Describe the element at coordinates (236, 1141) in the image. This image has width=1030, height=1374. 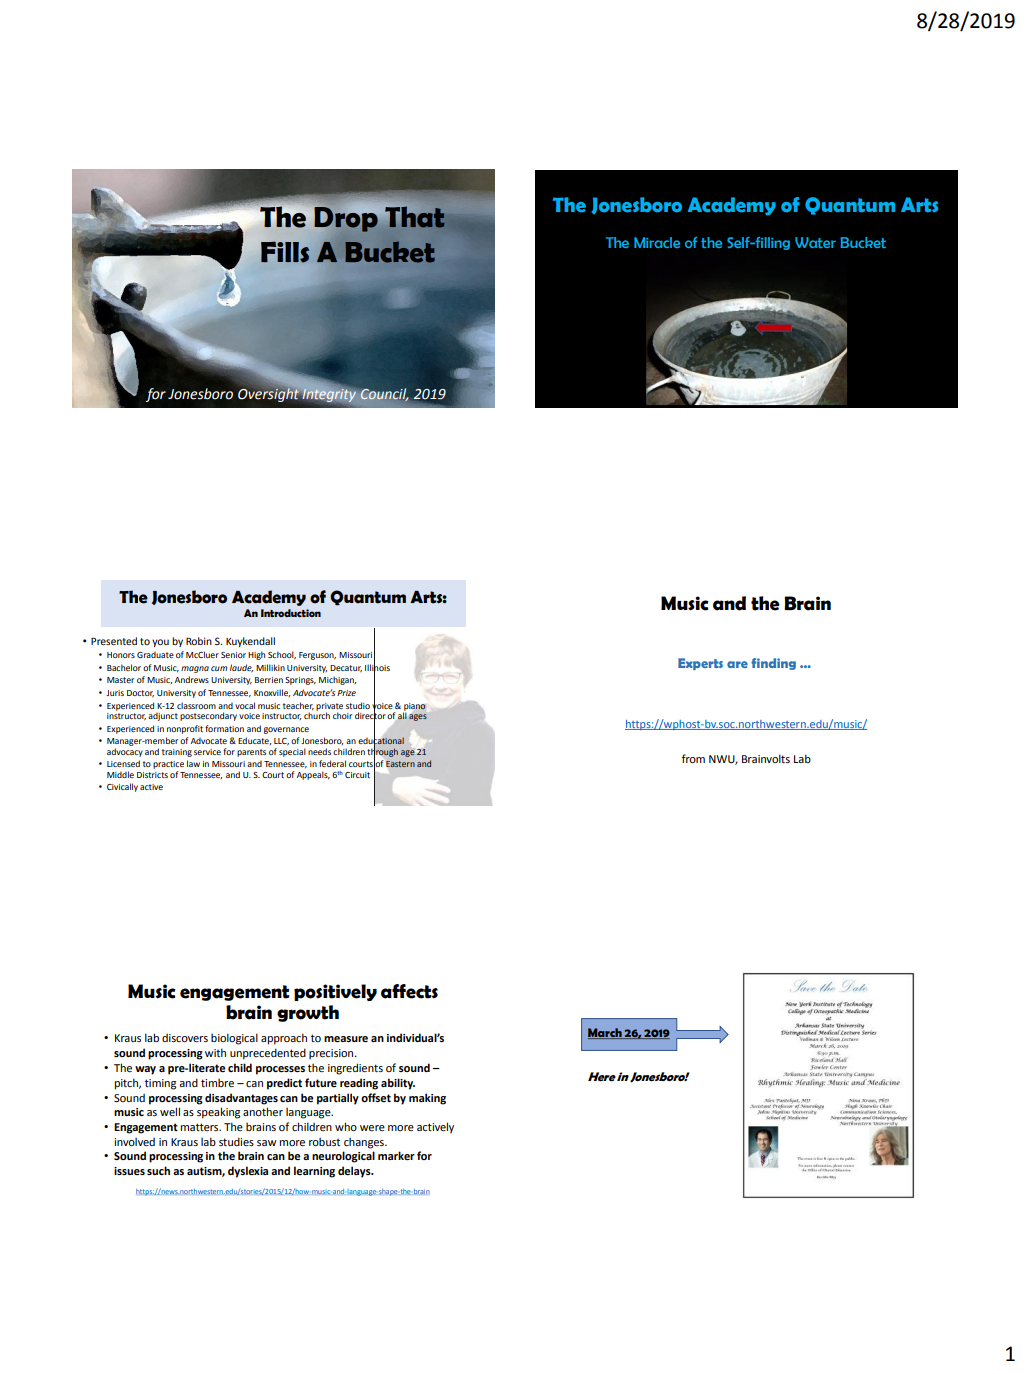
I see `studies` at that location.
